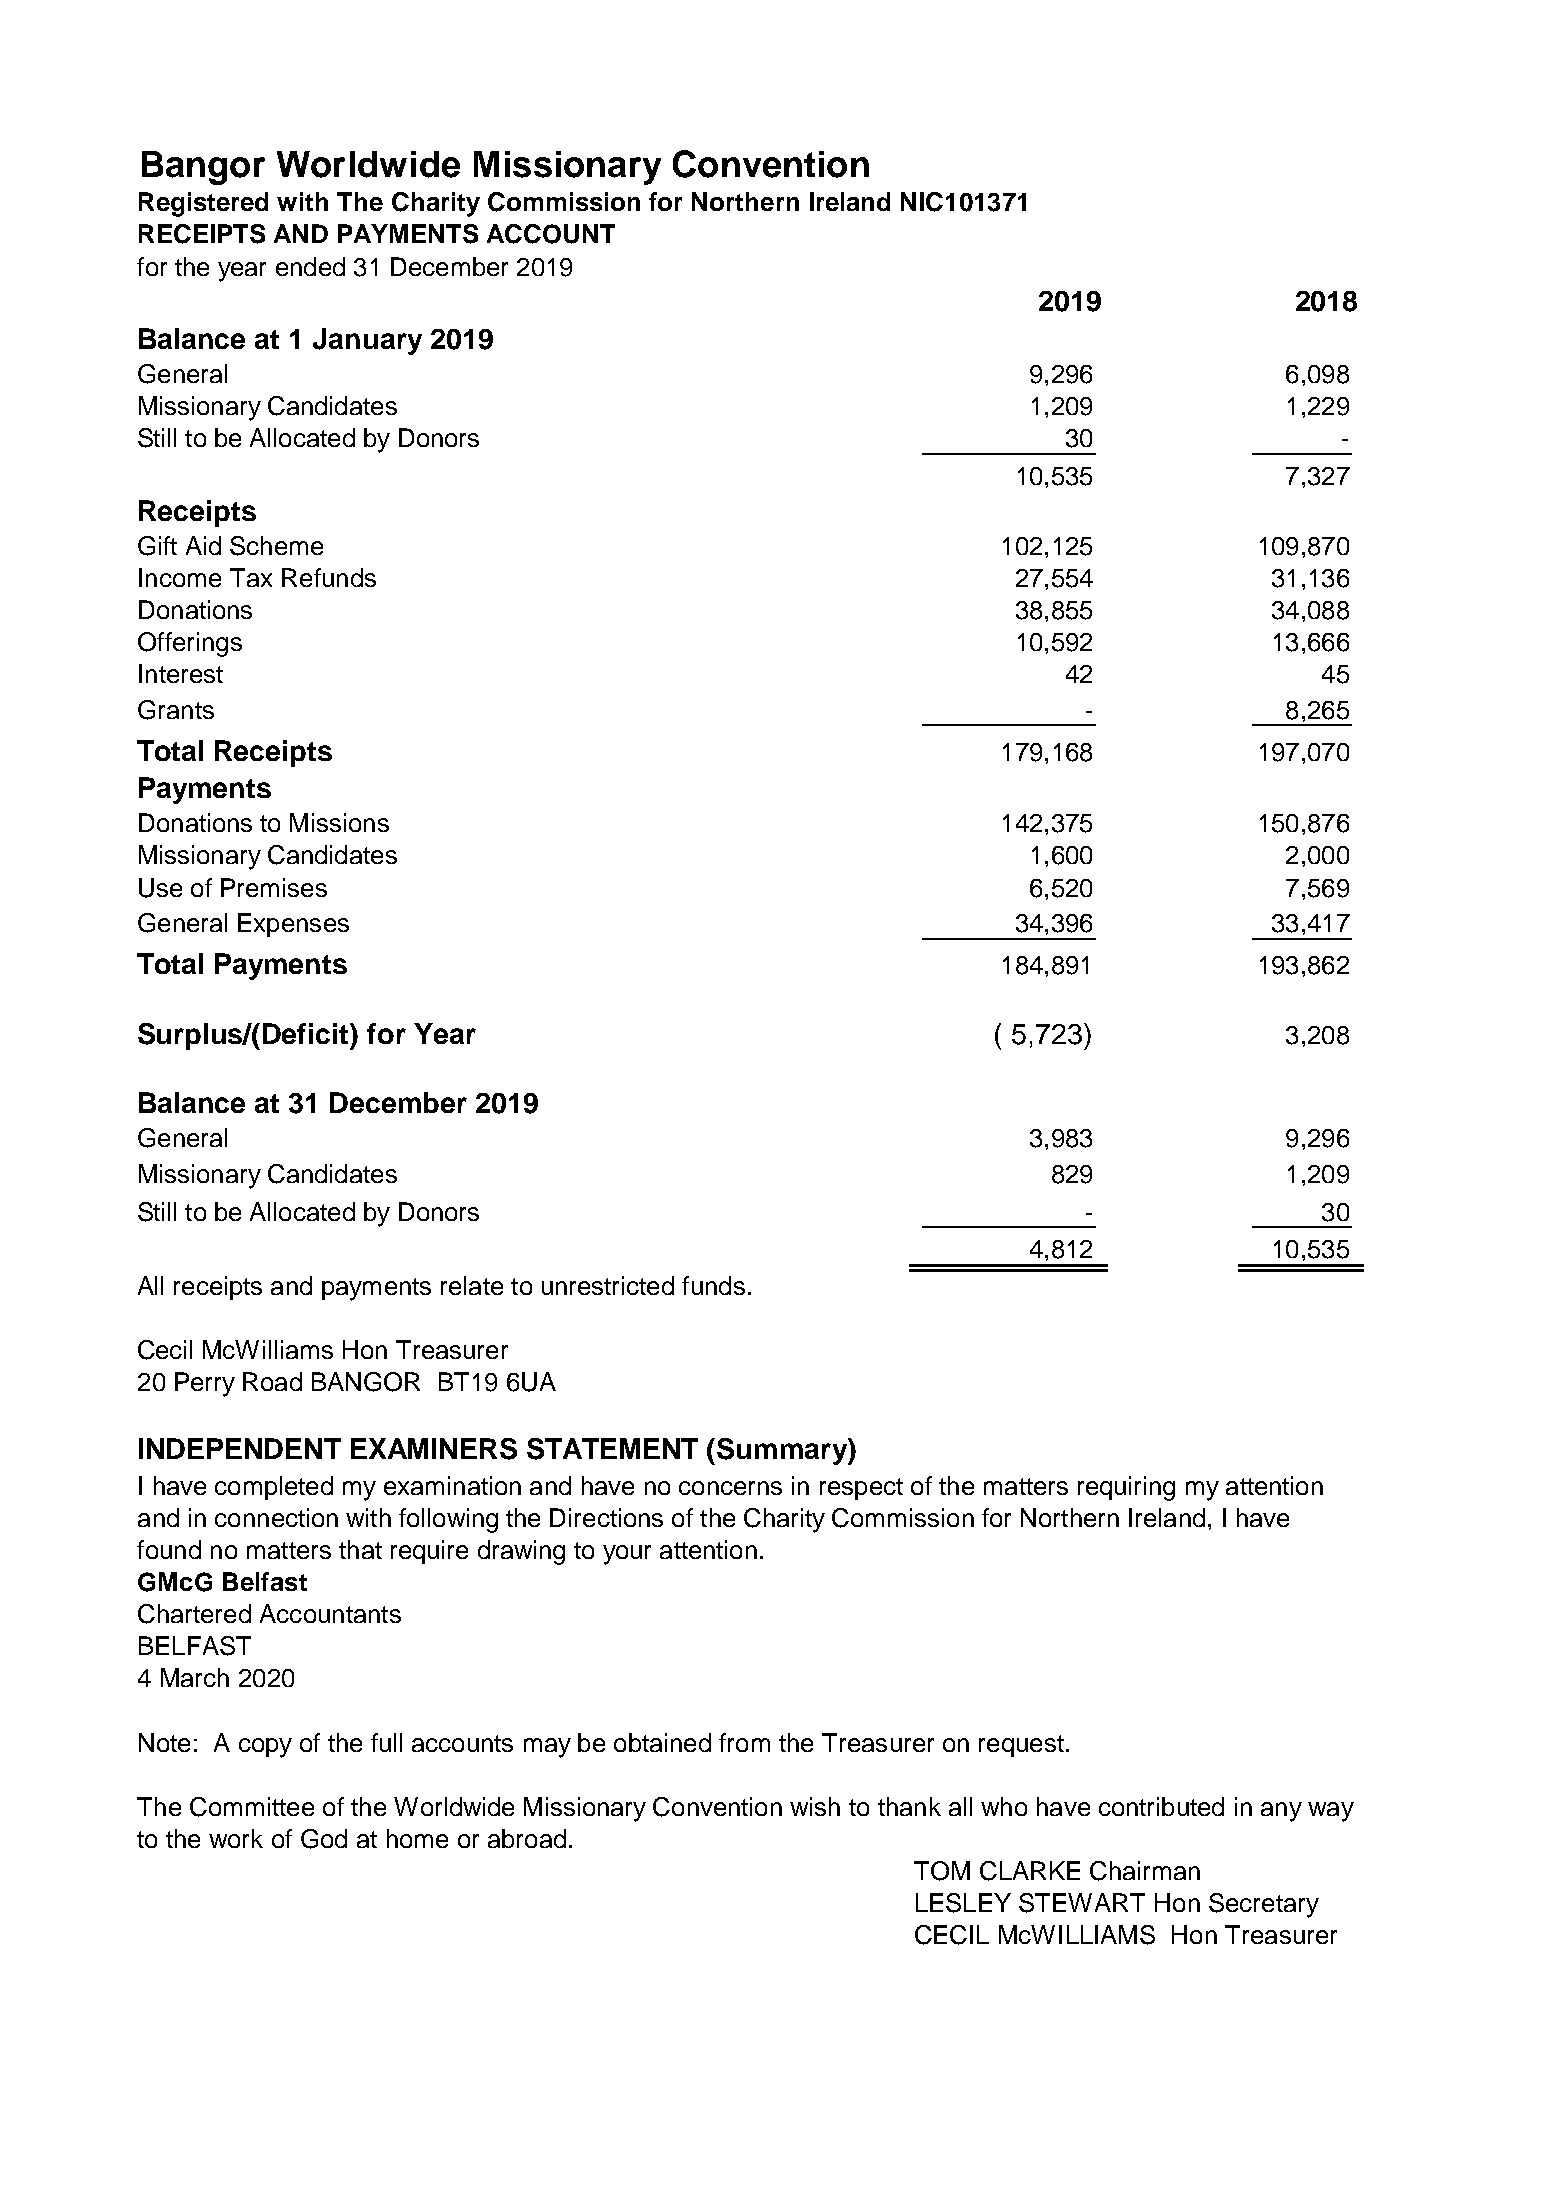 This image has height=2186, width=1546. What do you see at coordinates (1126, 1488) in the image?
I see `requiring` at bounding box center [1126, 1488].
